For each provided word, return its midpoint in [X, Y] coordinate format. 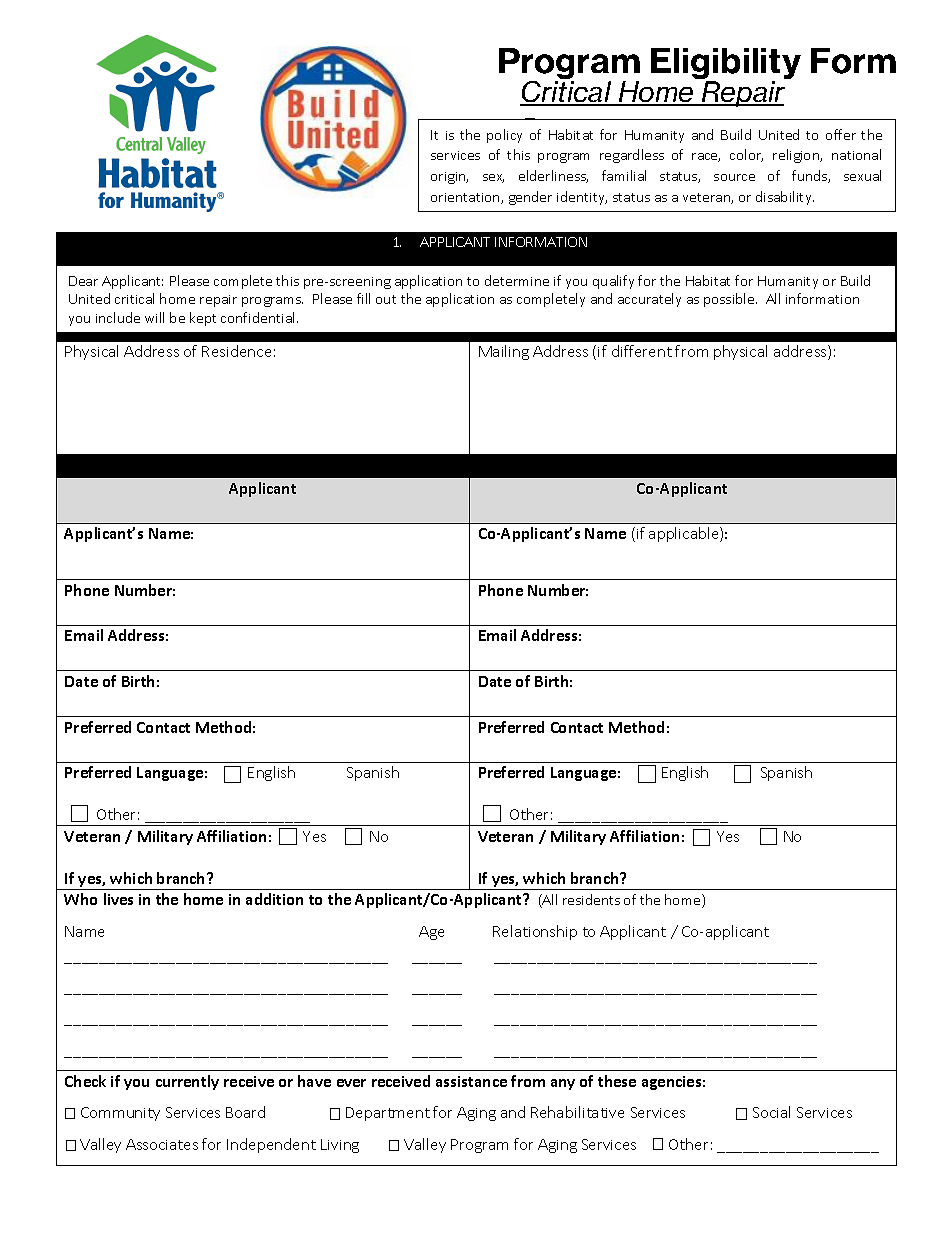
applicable [685, 534]
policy [504, 136]
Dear [83, 281]
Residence [236, 351]
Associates [162, 1144]
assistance [471, 1081]
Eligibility [726, 65]
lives [118, 899]
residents [591, 899]
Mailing [504, 352]
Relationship [535, 932]
